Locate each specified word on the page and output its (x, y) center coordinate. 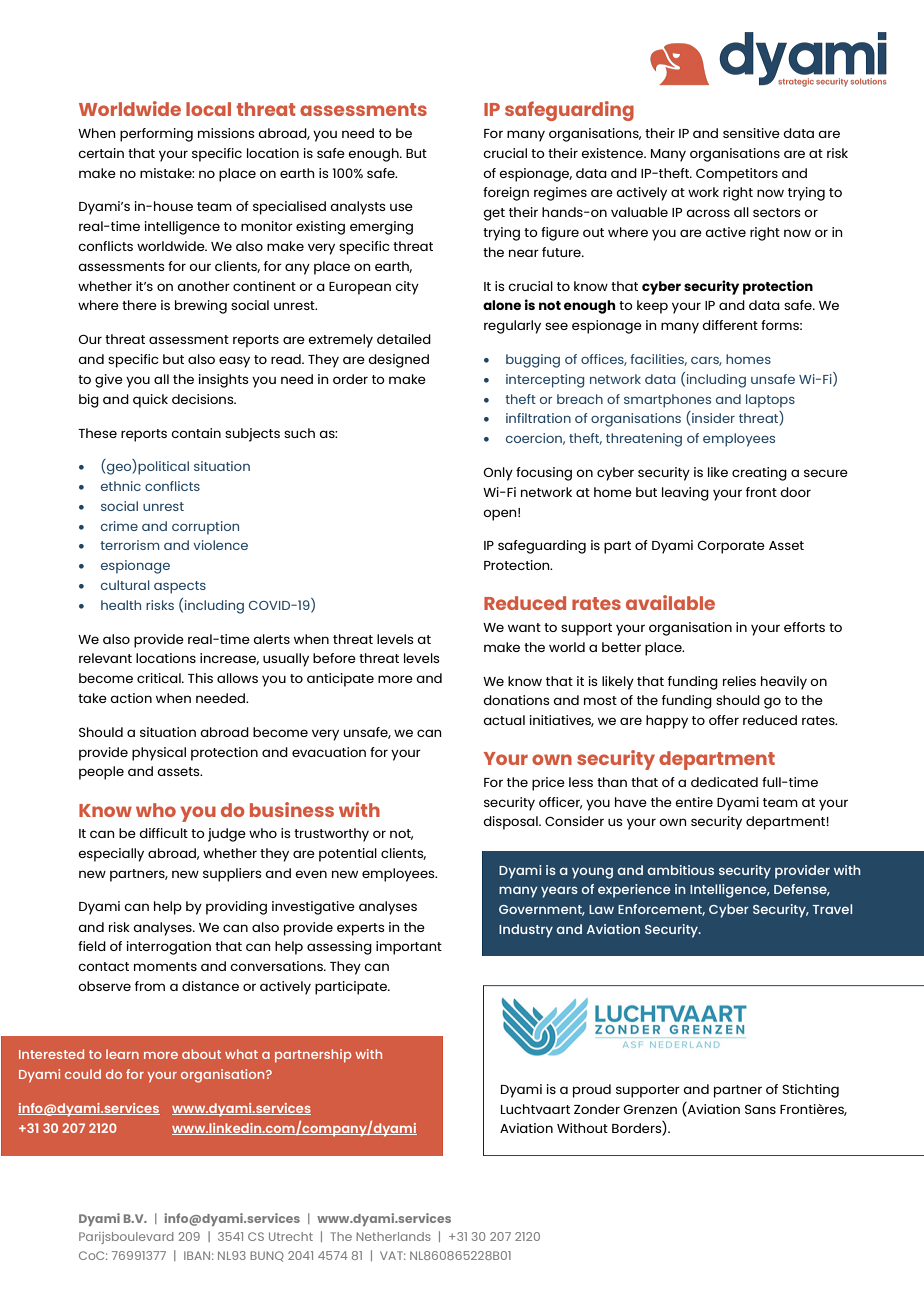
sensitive (751, 133)
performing (156, 135)
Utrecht (291, 1236)
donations (516, 700)
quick (150, 401)
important (409, 948)
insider (712, 417)
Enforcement (661, 910)
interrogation (169, 948)
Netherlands (393, 1236)
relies (739, 681)
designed (398, 361)
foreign (506, 194)
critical (160, 678)
